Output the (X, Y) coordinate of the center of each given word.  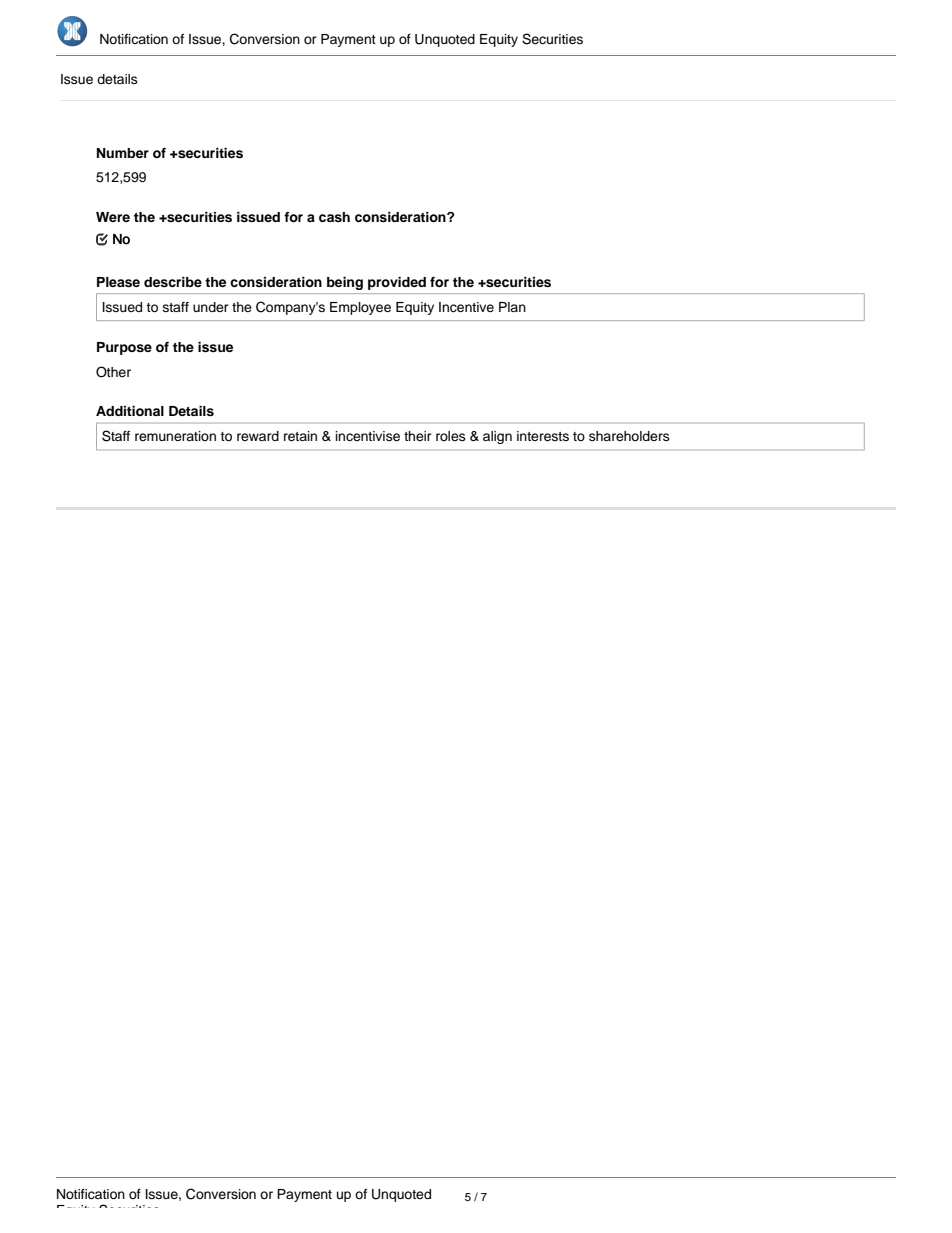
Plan (512, 307)
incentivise (368, 436)
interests (543, 436)
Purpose (124, 348)
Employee (360, 308)
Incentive (466, 307)
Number (123, 153)
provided (397, 283)
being (345, 283)
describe (173, 282)
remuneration (175, 436)
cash (334, 217)
